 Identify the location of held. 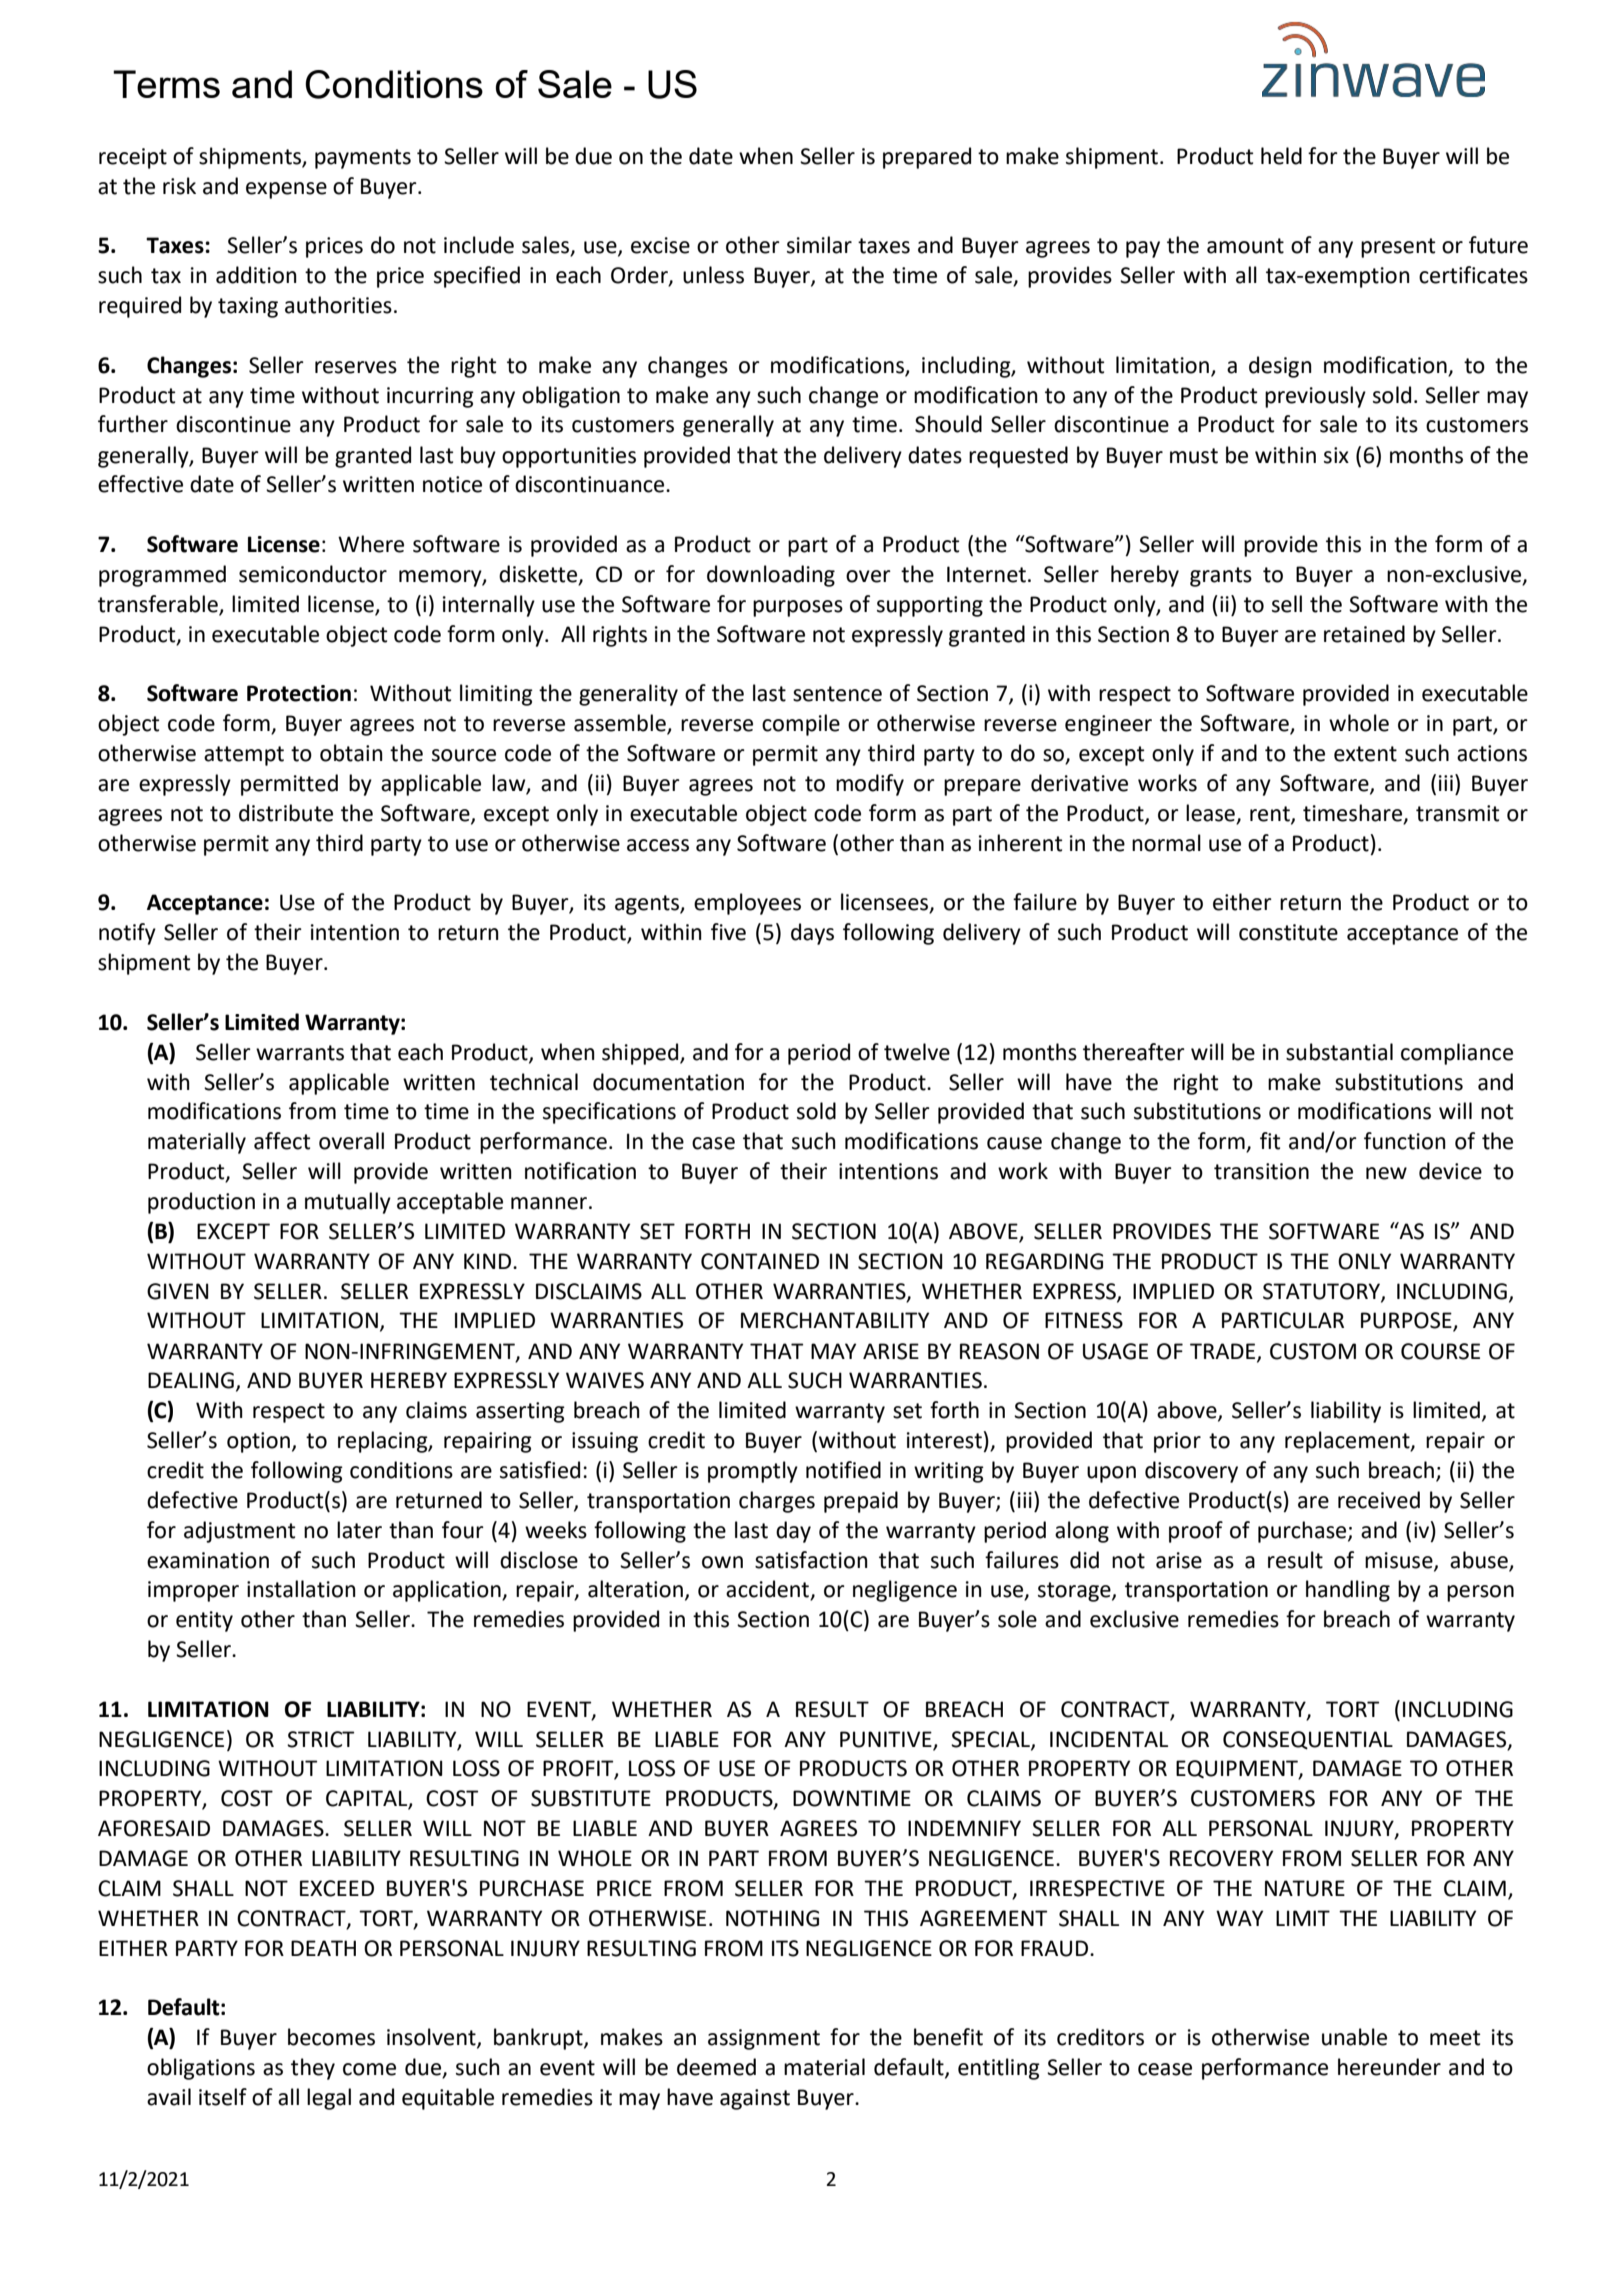
(1281, 156).
